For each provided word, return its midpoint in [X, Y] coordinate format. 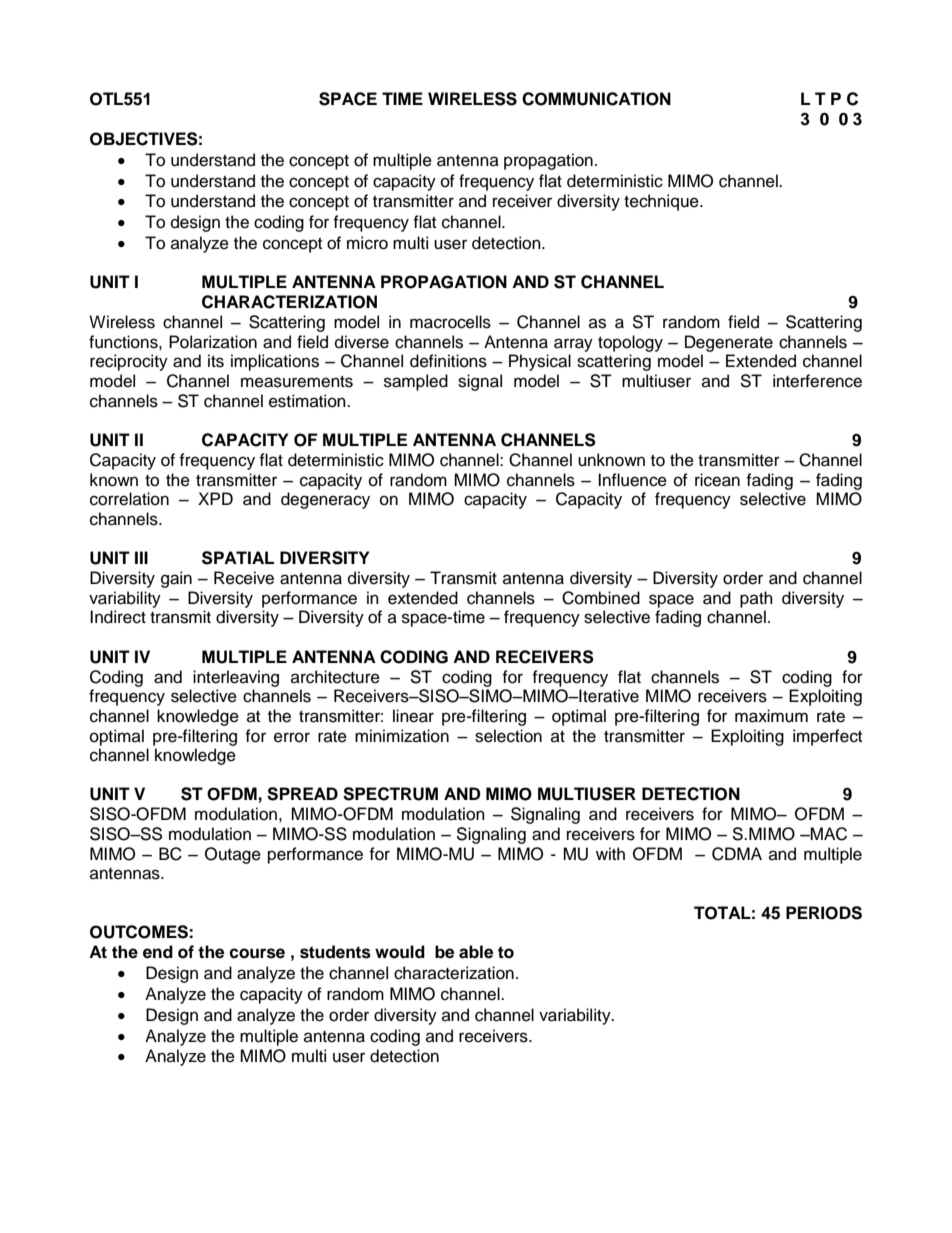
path [756, 599]
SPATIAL [238, 558]
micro [367, 243]
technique [662, 202]
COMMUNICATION [596, 99]
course [257, 953]
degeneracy [325, 500]
